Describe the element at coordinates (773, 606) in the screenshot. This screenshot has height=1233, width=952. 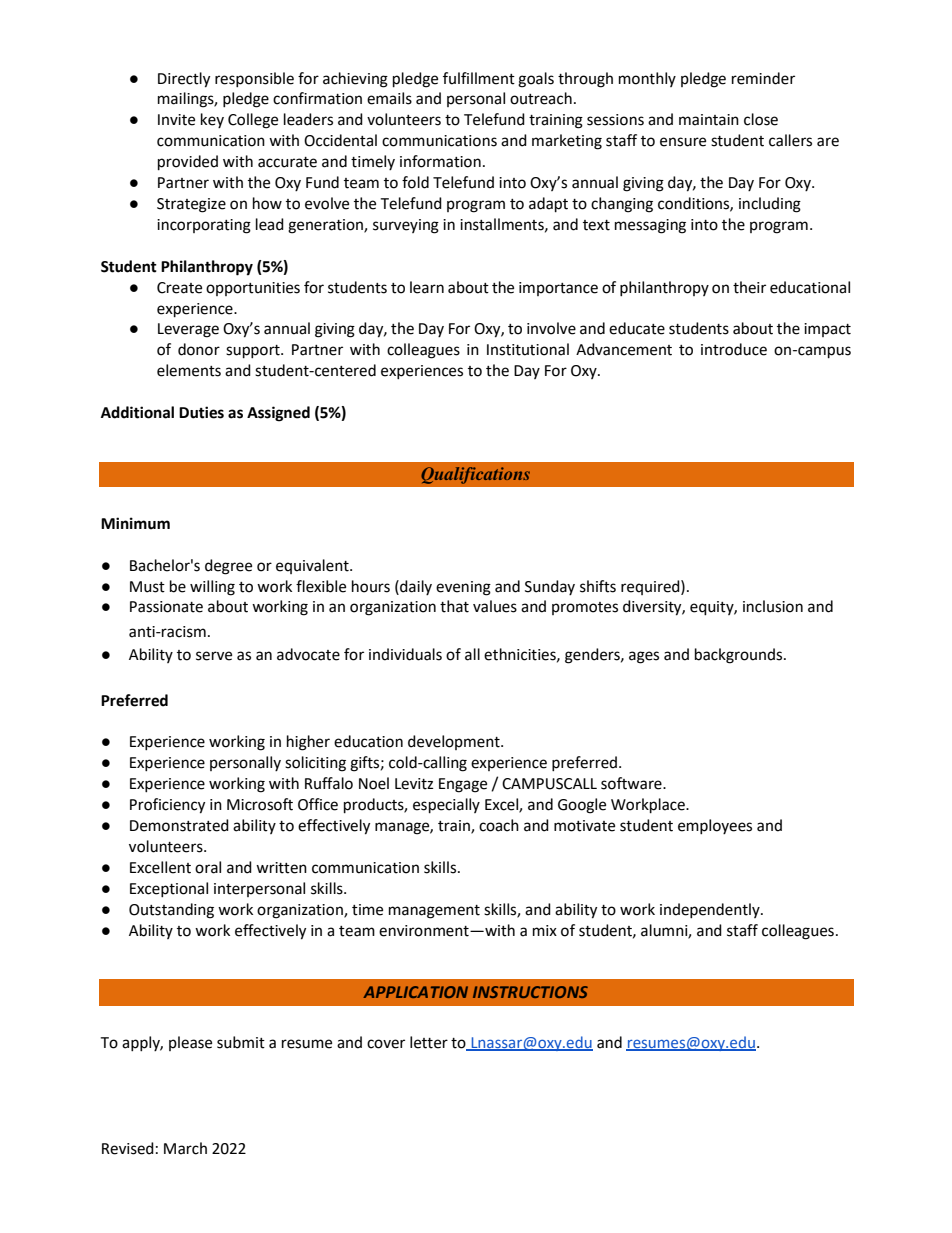
I see `inclusion` at that location.
